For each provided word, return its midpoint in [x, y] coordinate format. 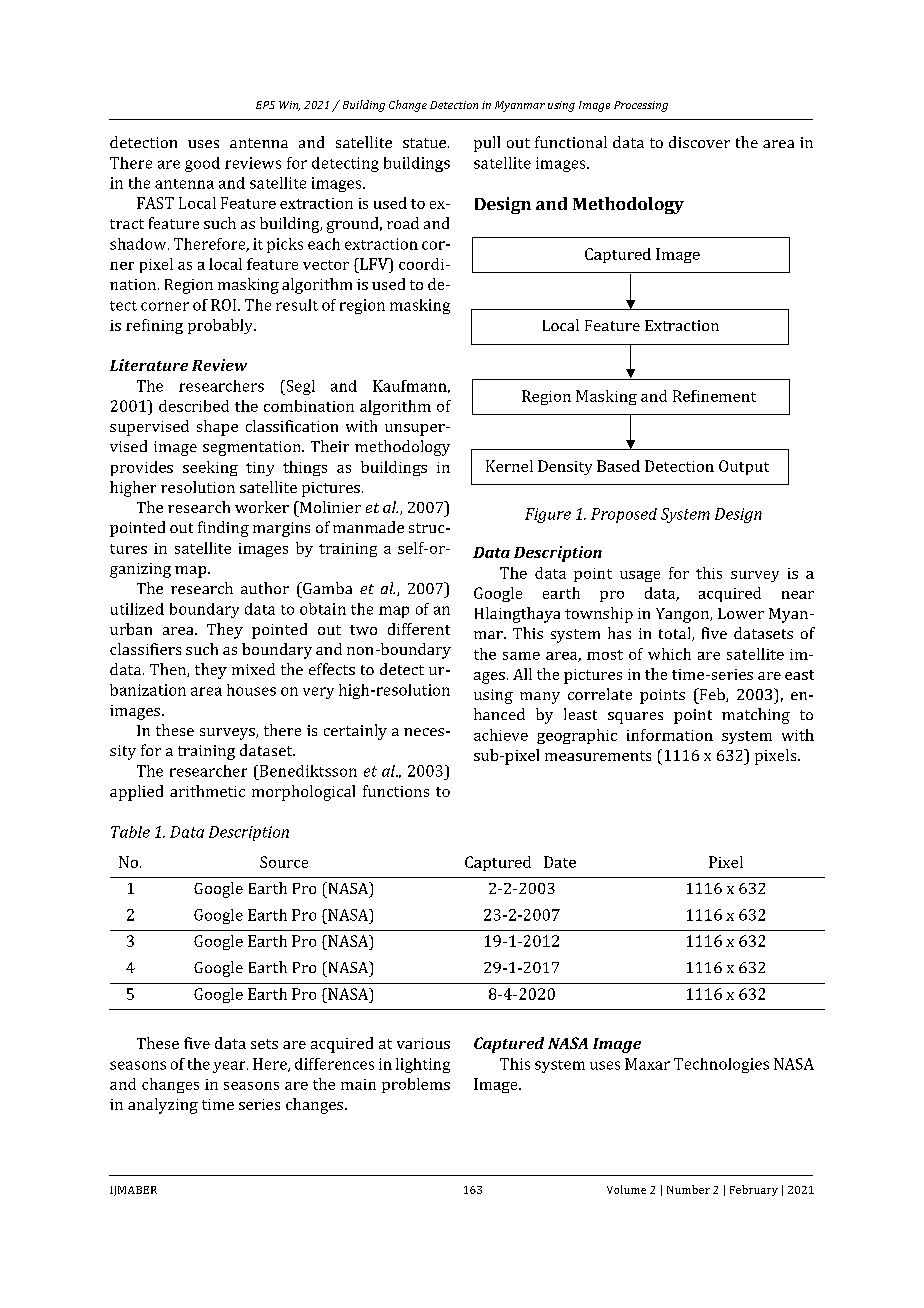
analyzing [163, 1106]
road [403, 223]
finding [223, 529]
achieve [501, 735]
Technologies [721, 1065]
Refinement [714, 396]
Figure [548, 515]
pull [487, 144]
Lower [741, 613]
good [202, 164]
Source [284, 862]
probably [221, 326]
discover [699, 142]
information [670, 735]
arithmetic [207, 791]
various [423, 1043]
